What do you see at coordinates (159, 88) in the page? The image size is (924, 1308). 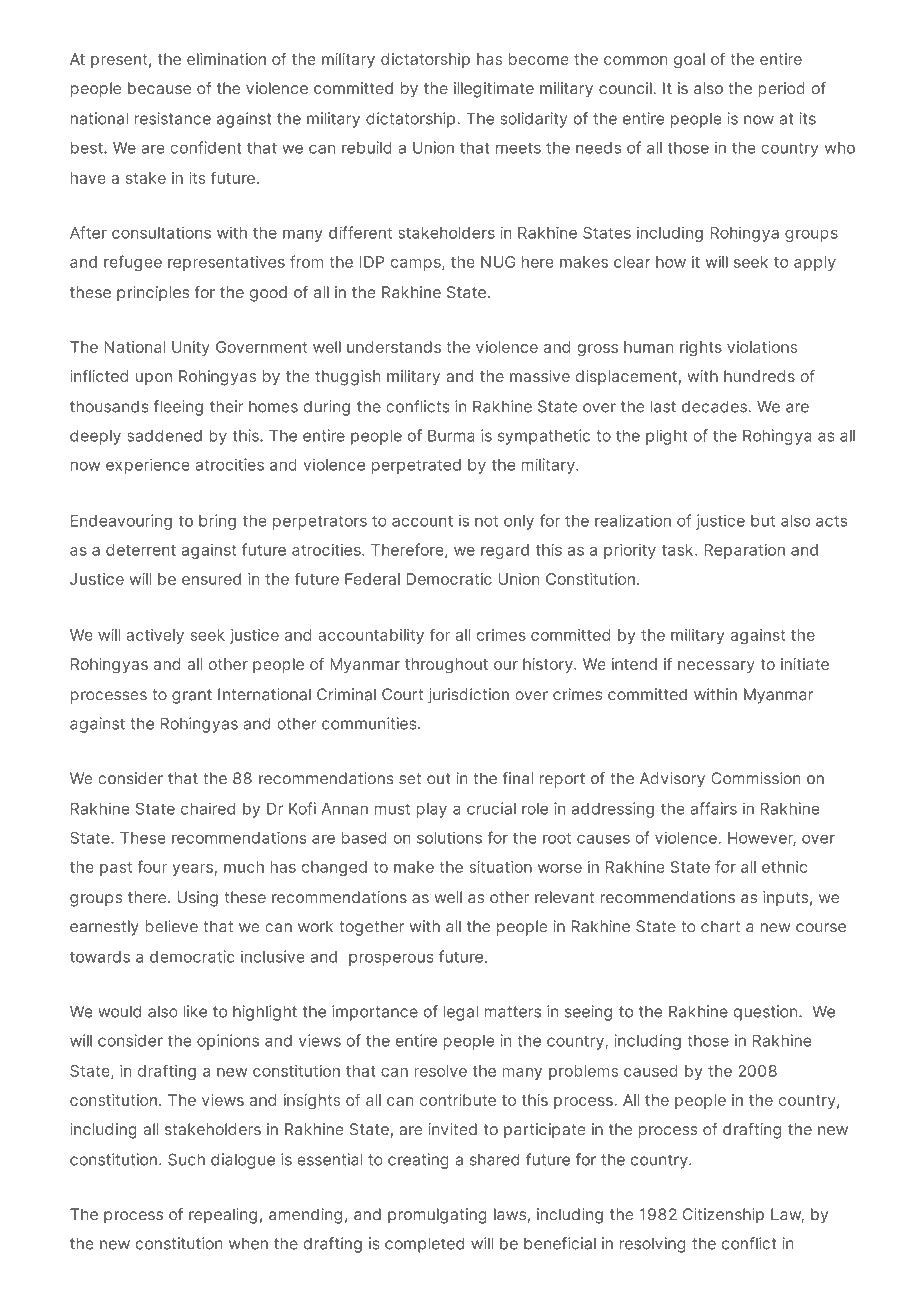 I see `because` at bounding box center [159, 88].
